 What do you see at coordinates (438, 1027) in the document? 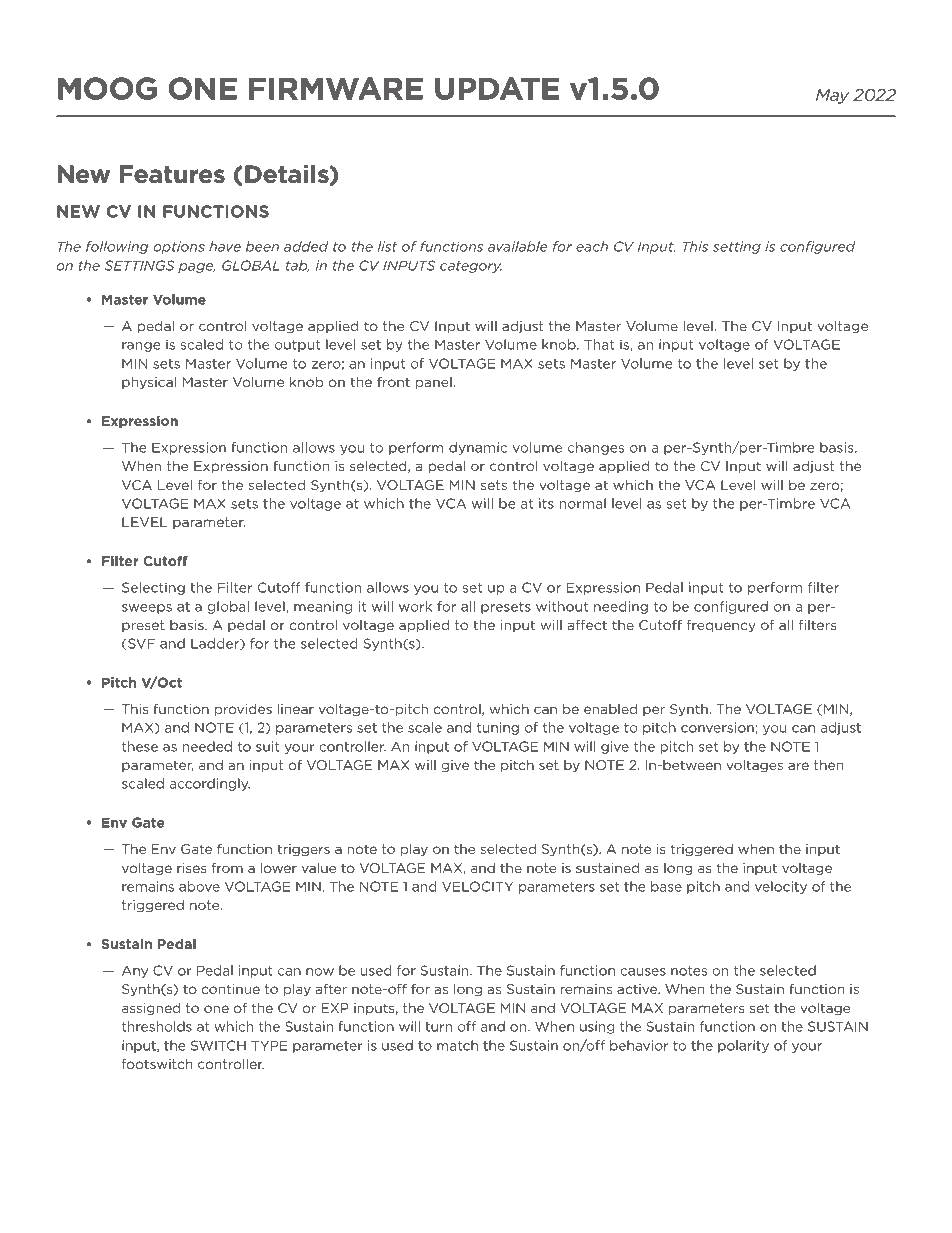
I see `turn` at bounding box center [438, 1027].
